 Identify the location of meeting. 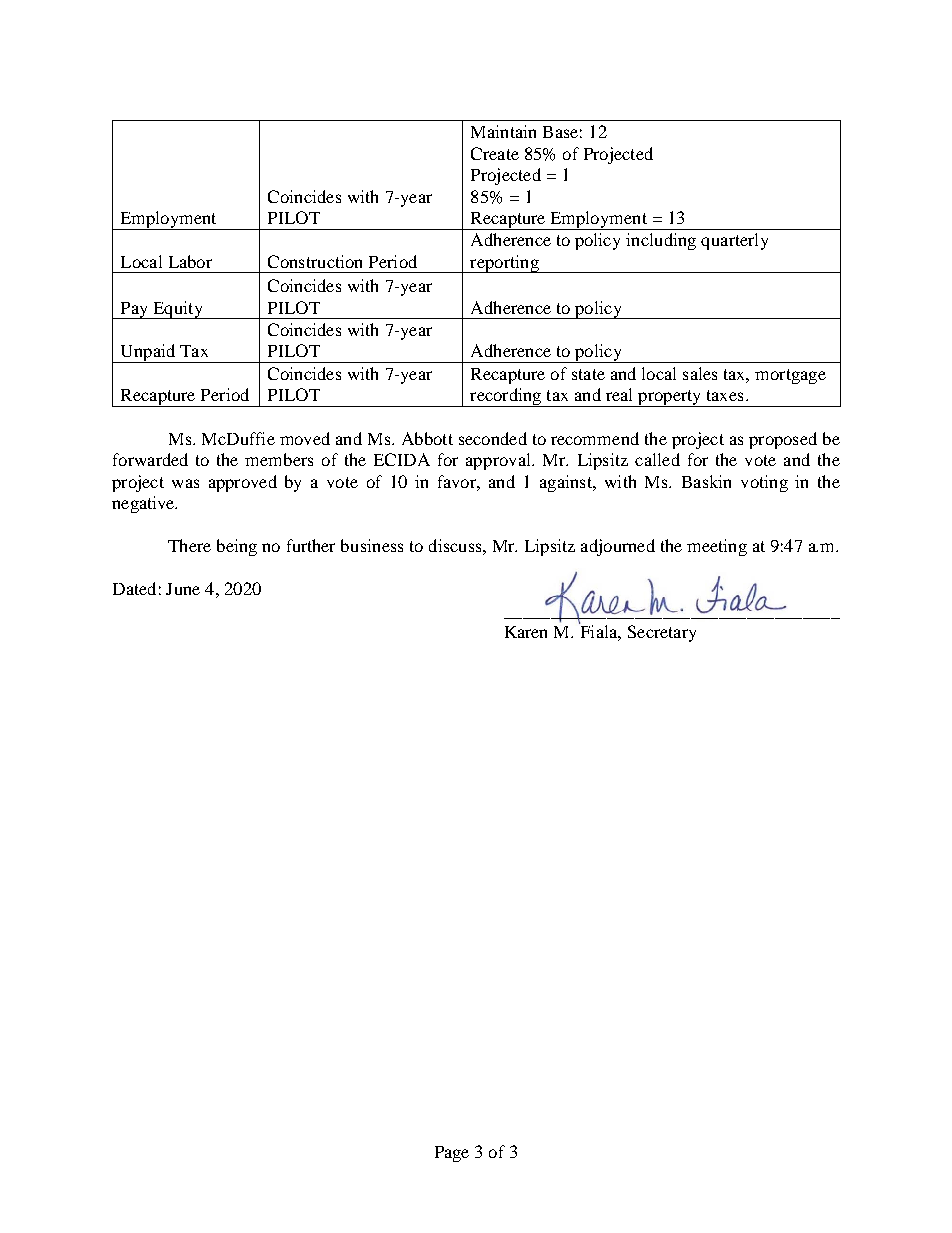
(717, 547).
